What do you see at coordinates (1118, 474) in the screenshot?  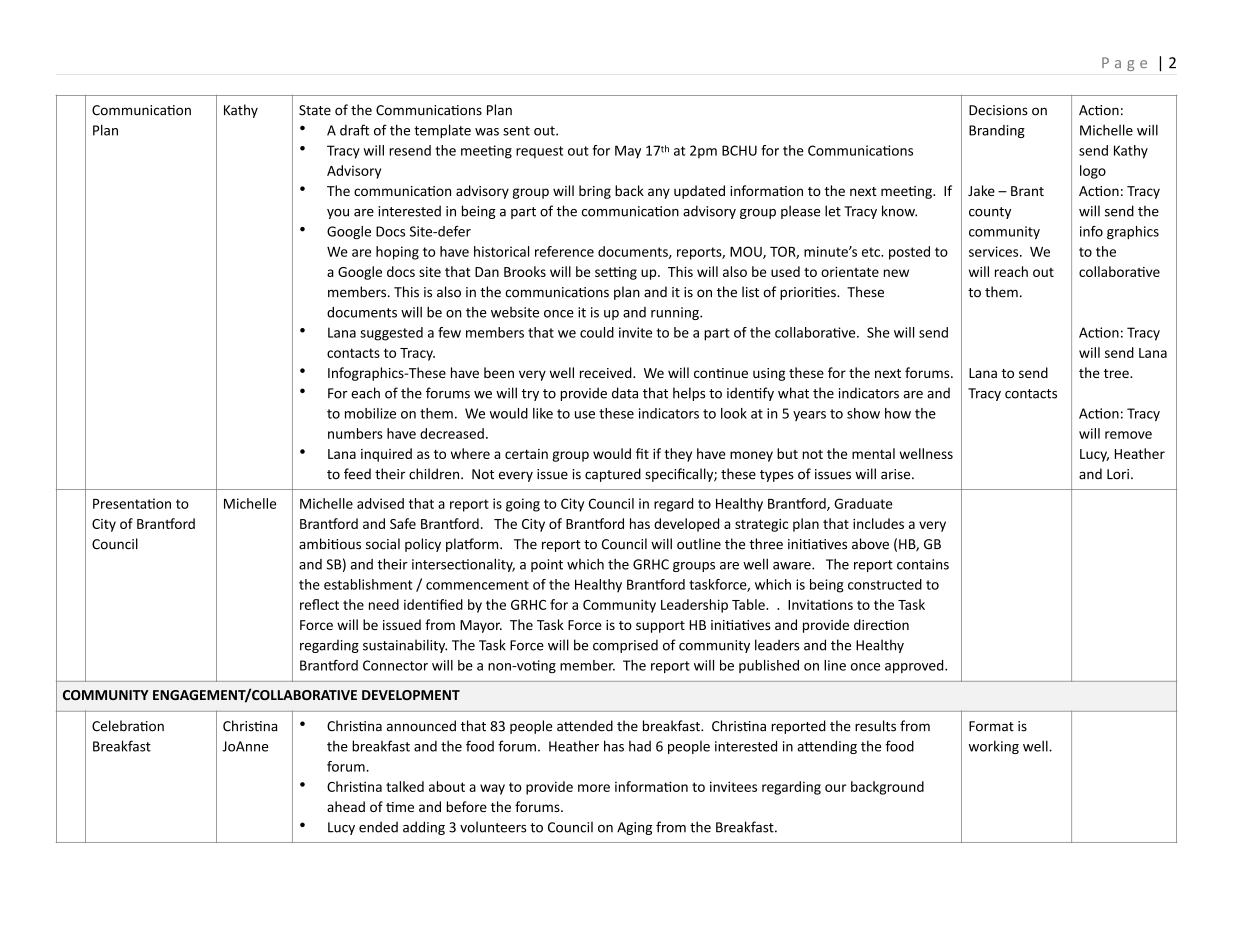 I see `Lori` at bounding box center [1118, 474].
